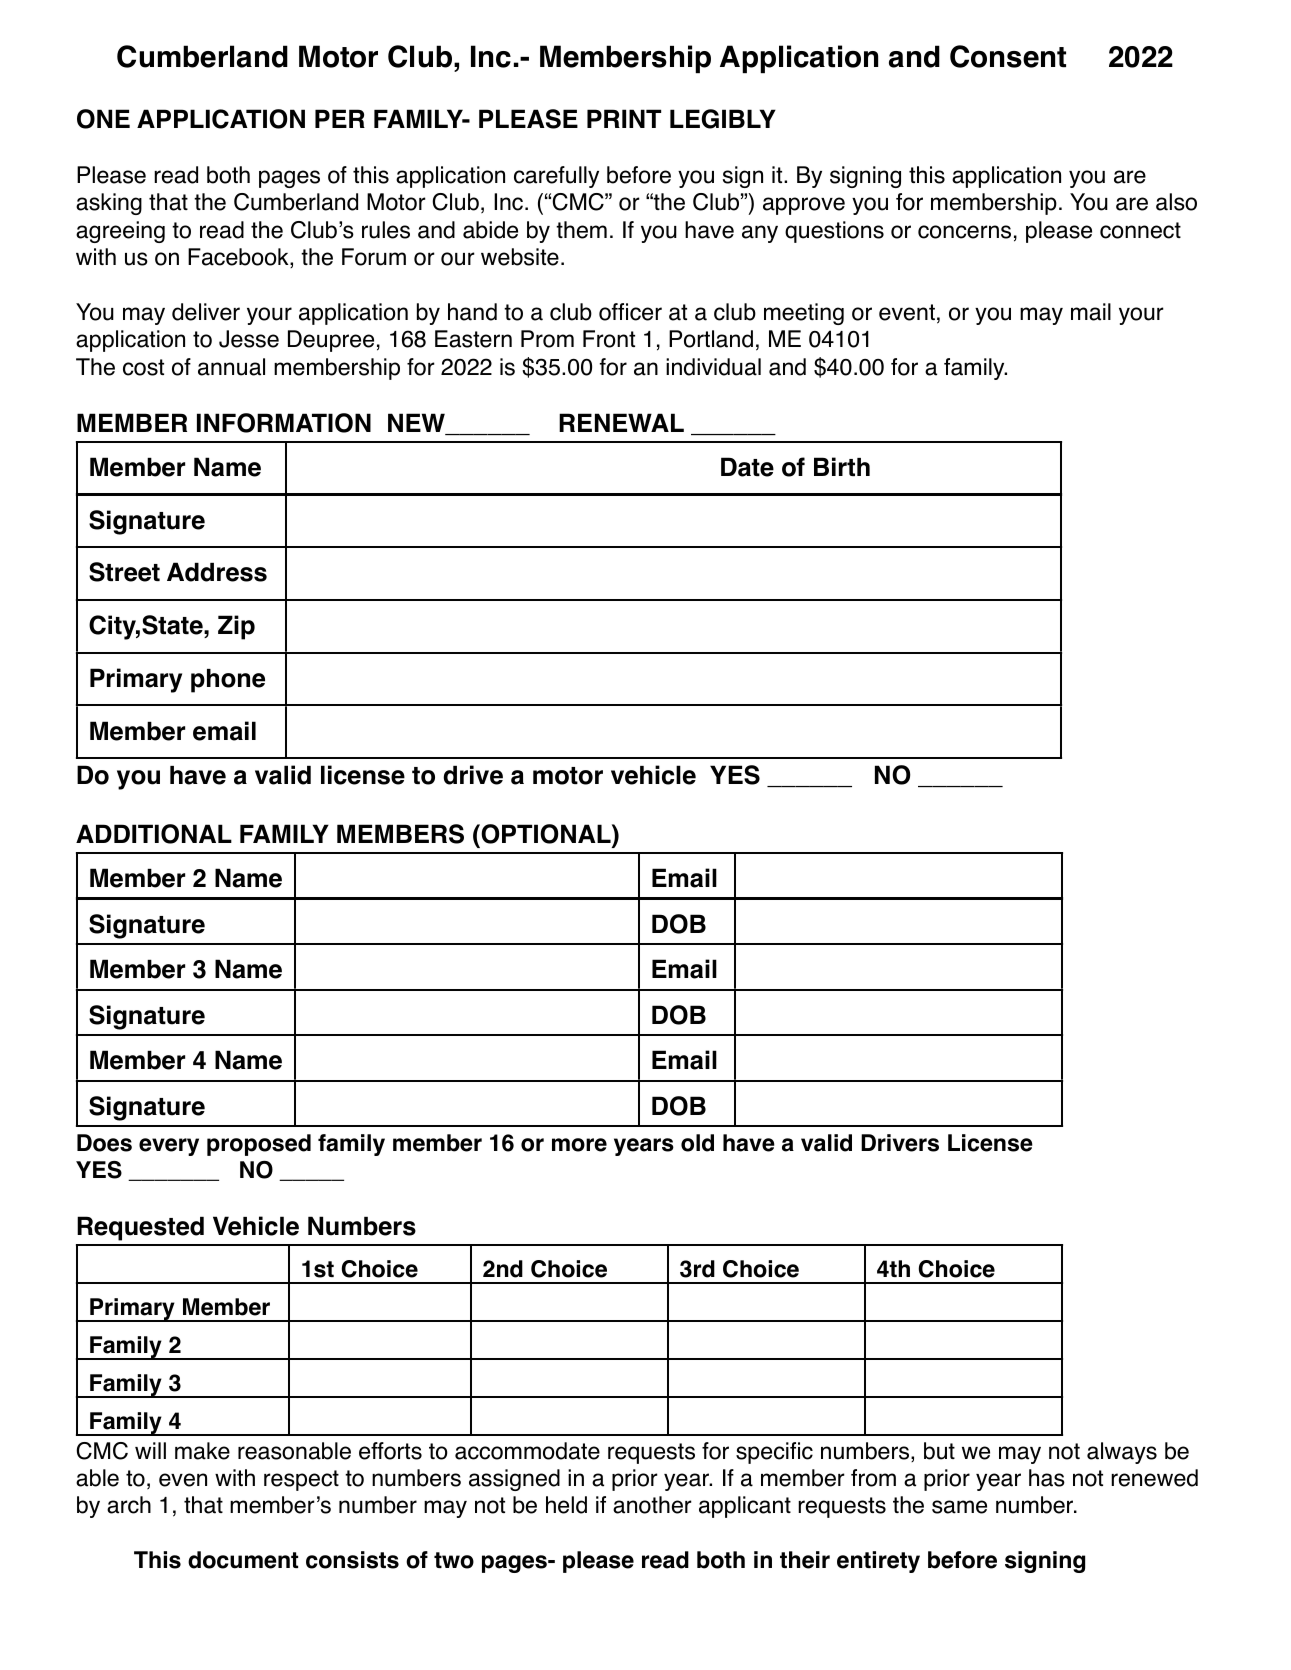 The width and height of the screenshot is (1291, 1670). Describe the element at coordinates (154, 834) in the screenshot. I see `ADDITIONAL` at that location.
